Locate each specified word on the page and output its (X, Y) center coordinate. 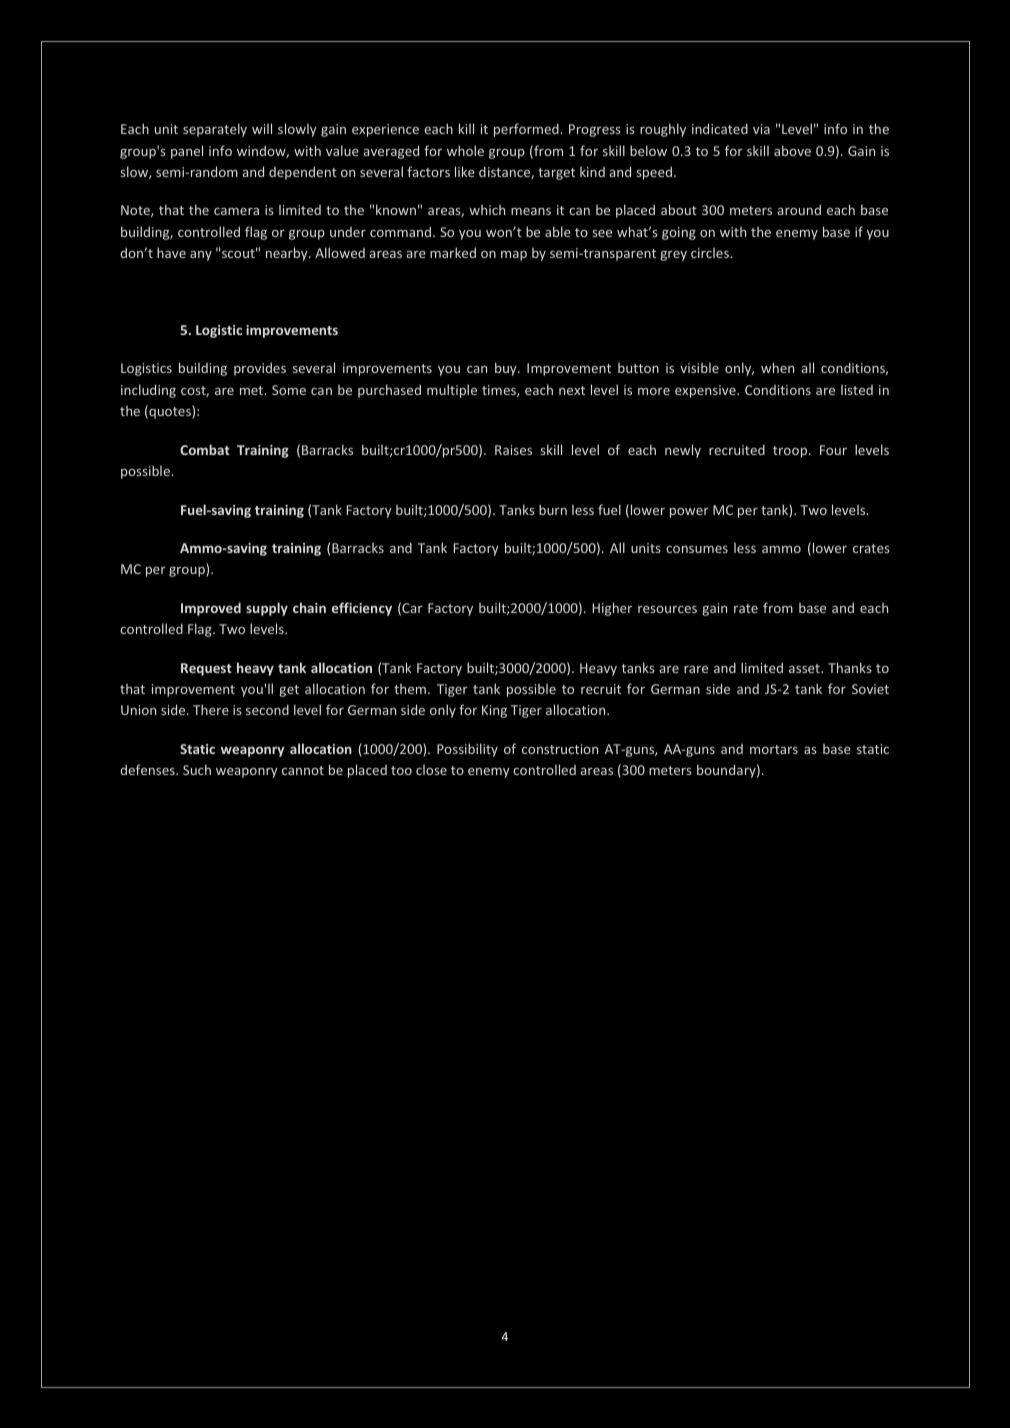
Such (197, 769)
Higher (612, 609)
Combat (205, 449)
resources (667, 609)
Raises (513, 450)
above (792, 150)
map (514, 256)
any (201, 256)
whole (465, 150)
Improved (211, 609)
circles (711, 253)
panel (187, 152)
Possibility (467, 750)
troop (791, 452)
